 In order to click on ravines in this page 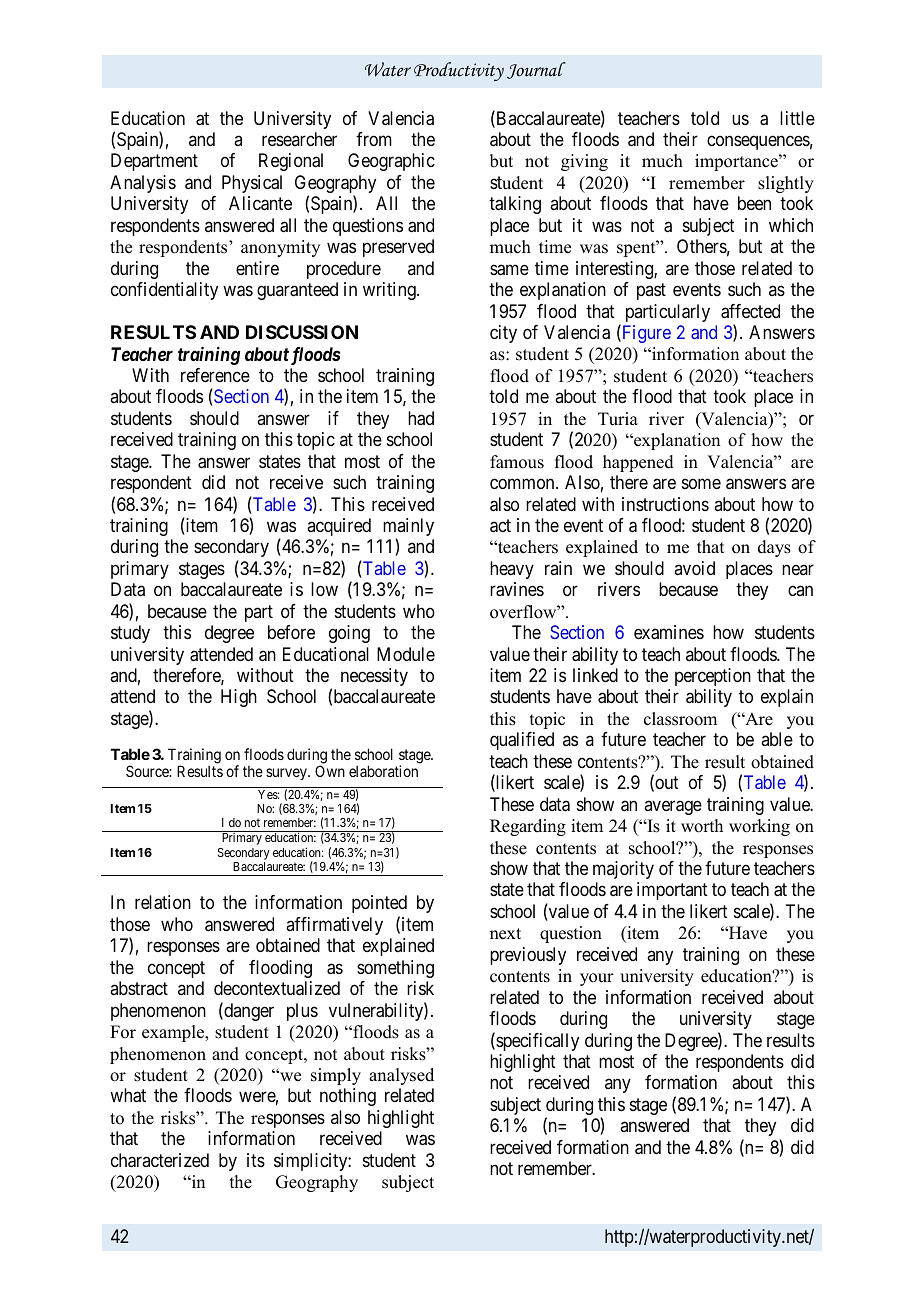, I will do `click(517, 589)`.
